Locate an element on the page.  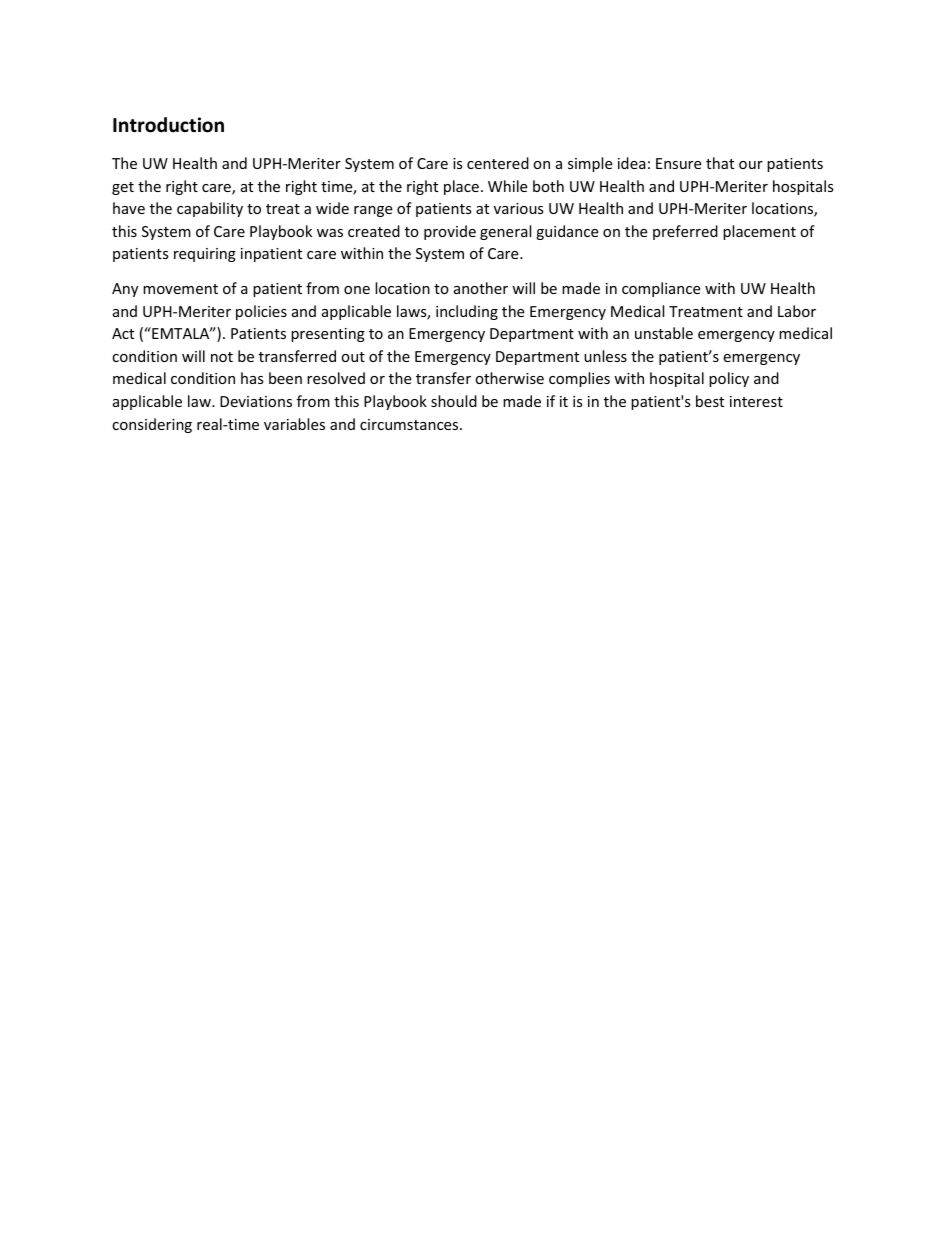
capability is located at coordinates (210, 209).
